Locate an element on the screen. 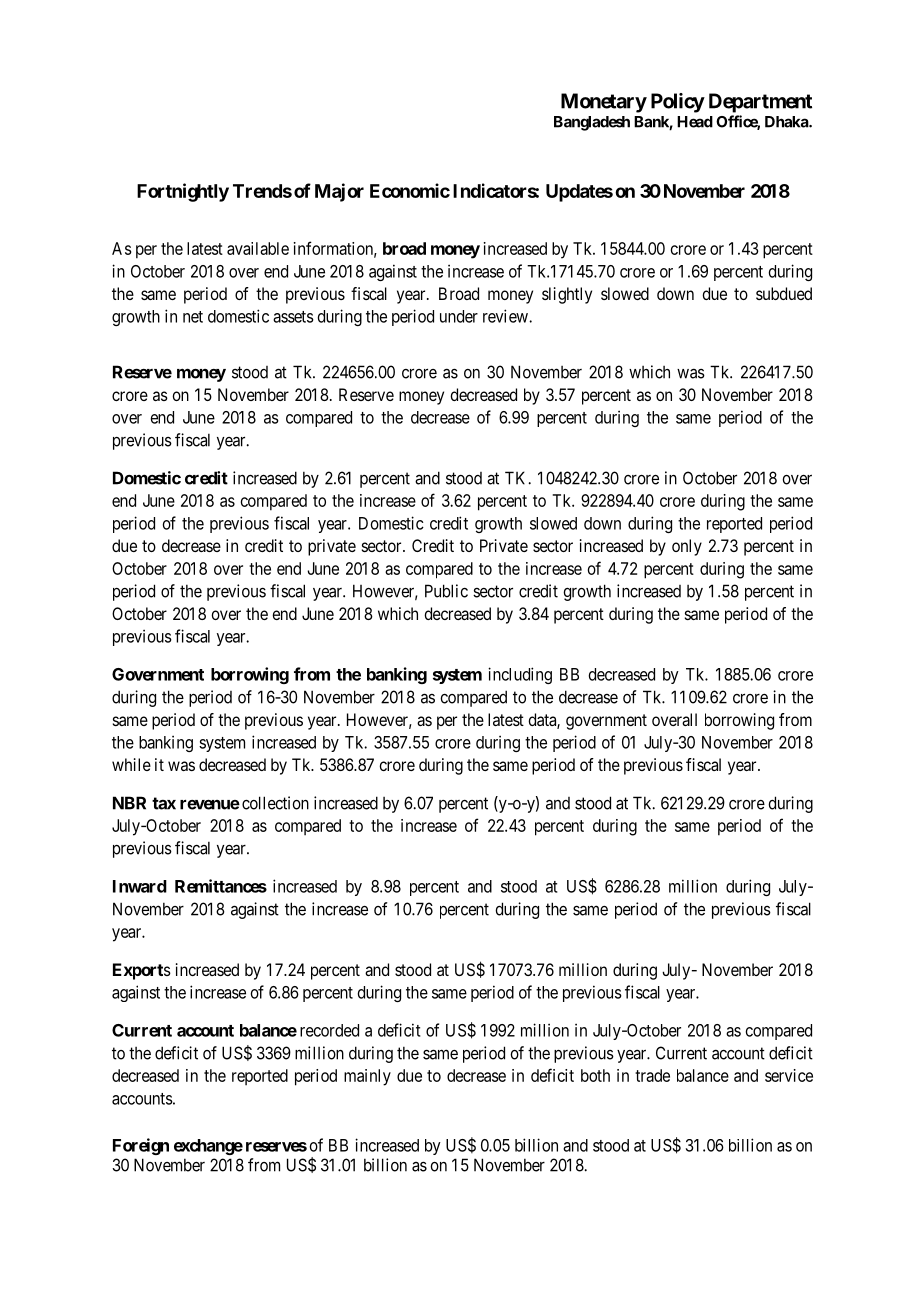 This screenshot has height=1308, width=924. Inward is located at coordinates (140, 886).
